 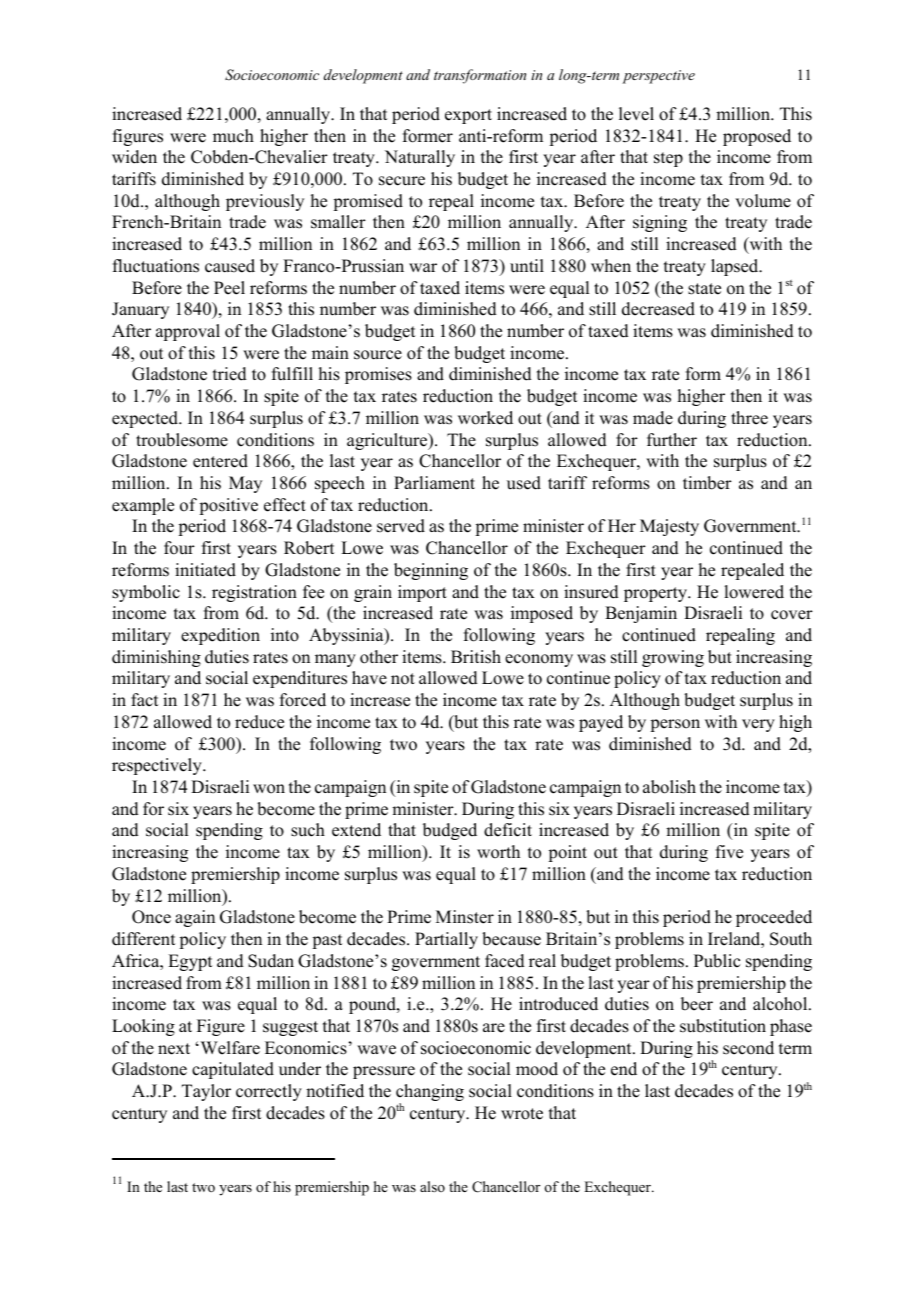 What do you see at coordinates (669, 787) in the page?
I see `abolish` at bounding box center [669, 787].
